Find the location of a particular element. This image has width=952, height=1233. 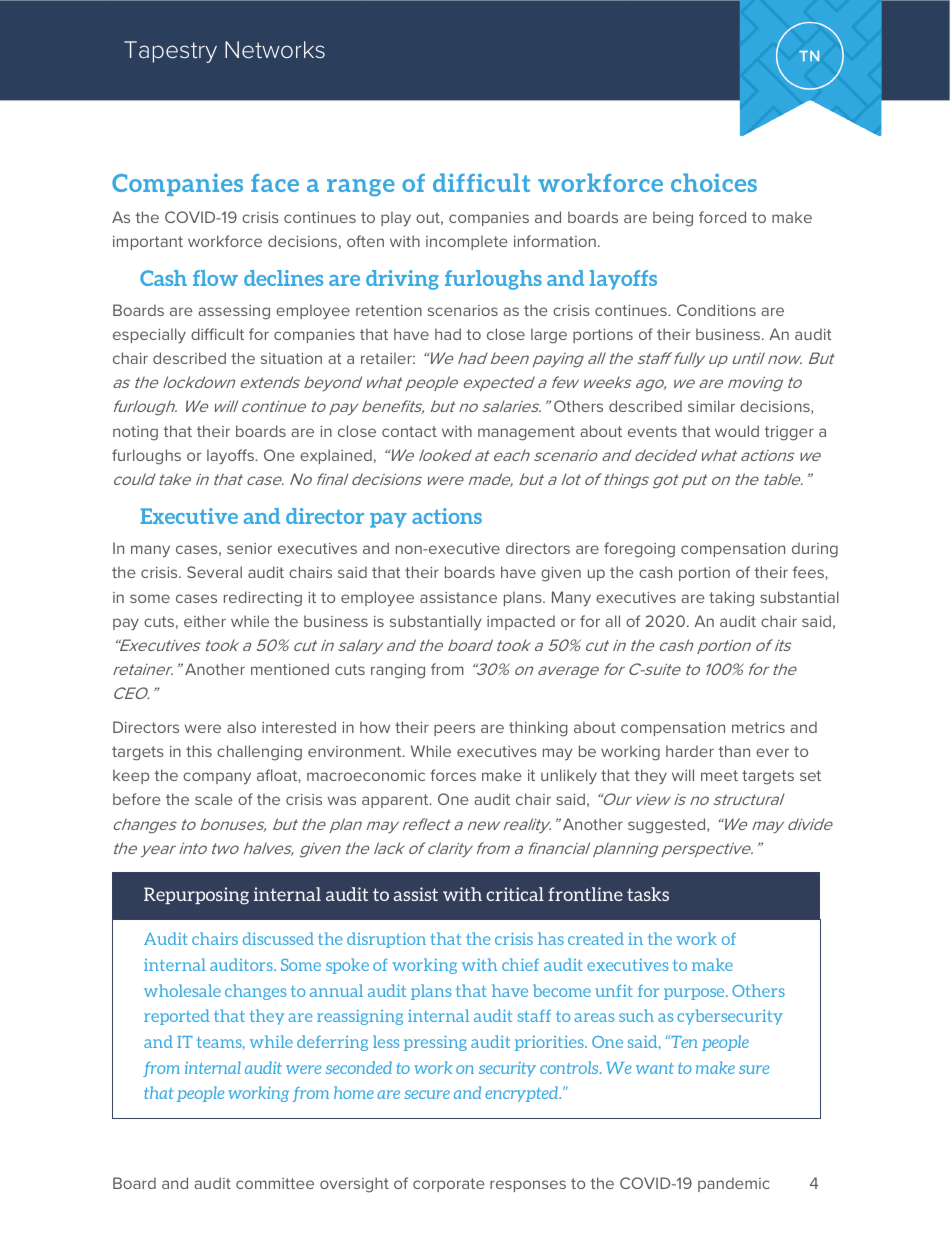

management is located at coordinates (526, 433).
